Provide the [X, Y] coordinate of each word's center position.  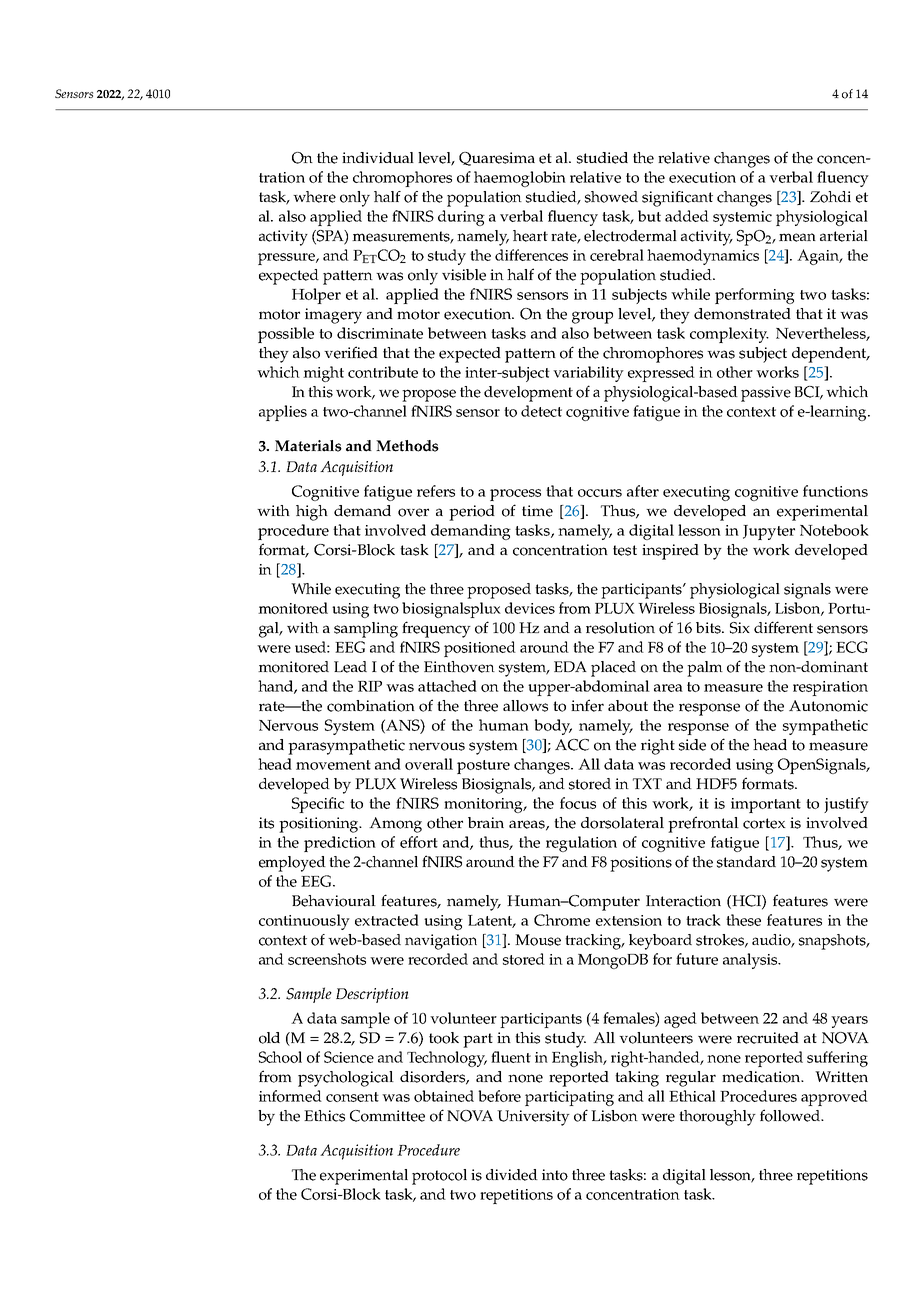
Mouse [538, 940]
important [766, 805]
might [323, 374]
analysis [751, 961]
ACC [572, 745]
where [314, 197]
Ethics [324, 1116]
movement [333, 765]
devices [530, 608]
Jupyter [769, 532]
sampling [366, 630]
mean [797, 237]
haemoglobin [520, 179]
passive [766, 394]
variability [588, 374]
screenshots [327, 959]
